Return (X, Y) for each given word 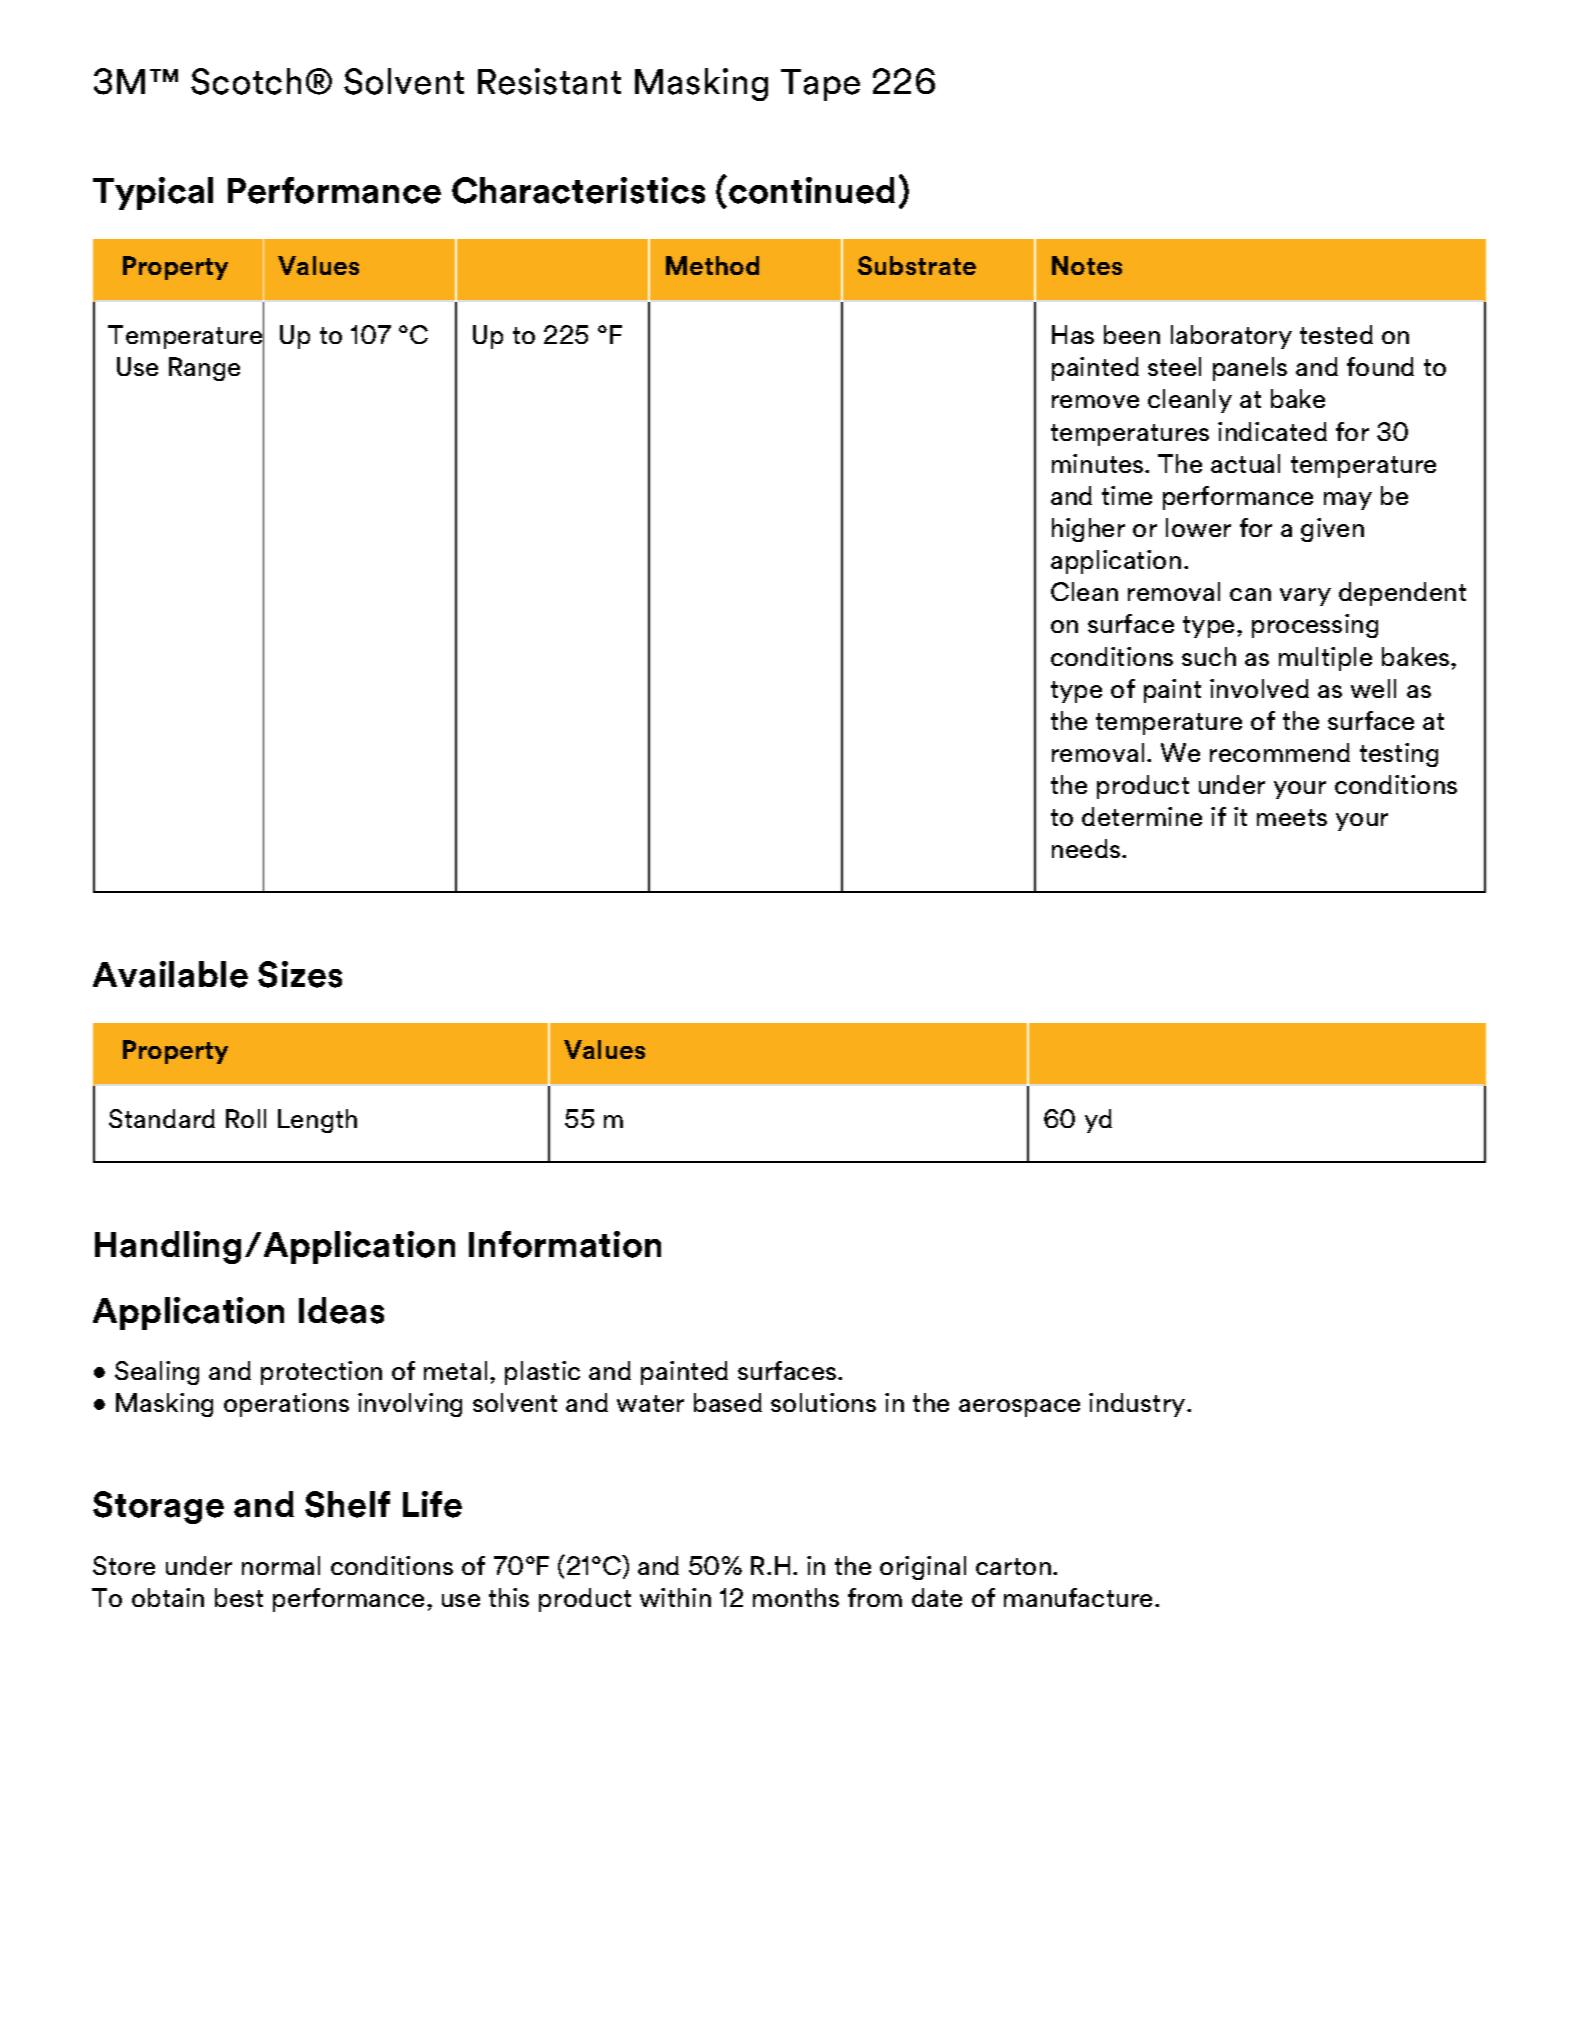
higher (1088, 530)
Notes (1087, 265)
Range (204, 369)
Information (565, 1244)
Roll (246, 1118)
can (1250, 594)
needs (1087, 848)
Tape (820, 85)
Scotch (246, 81)
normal (281, 1565)
